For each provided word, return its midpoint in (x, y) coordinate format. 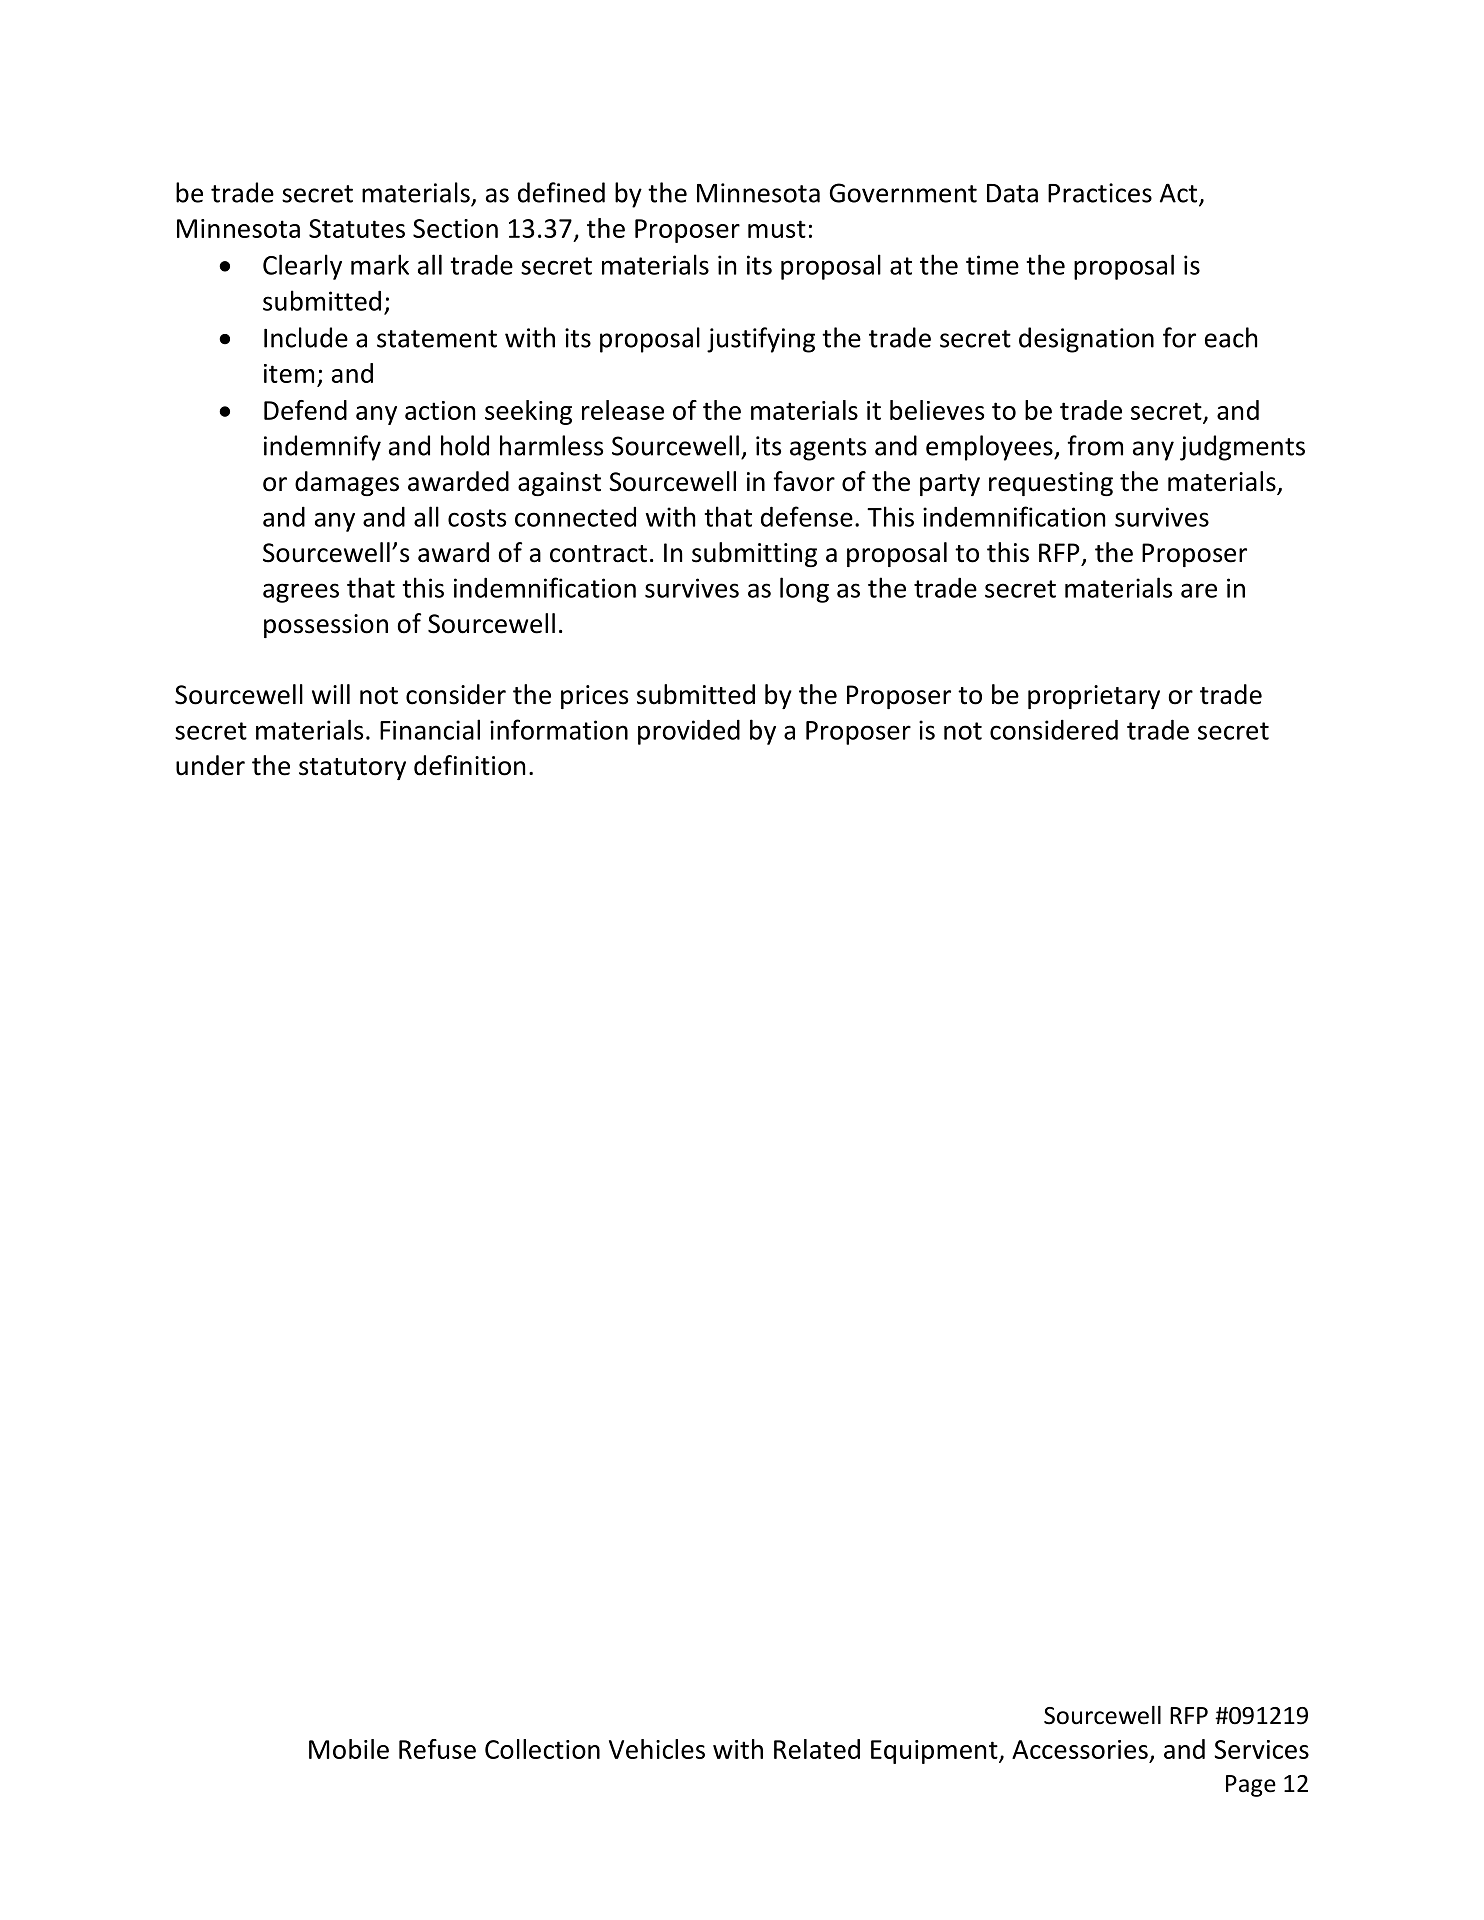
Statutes (357, 228)
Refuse (437, 1749)
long (804, 590)
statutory (352, 769)
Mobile (349, 1749)
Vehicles (657, 1749)
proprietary (1094, 697)
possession (326, 626)
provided (689, 732)
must (777, 229)
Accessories (1080, 1749)
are (1199, 590)
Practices (1100, 193)
